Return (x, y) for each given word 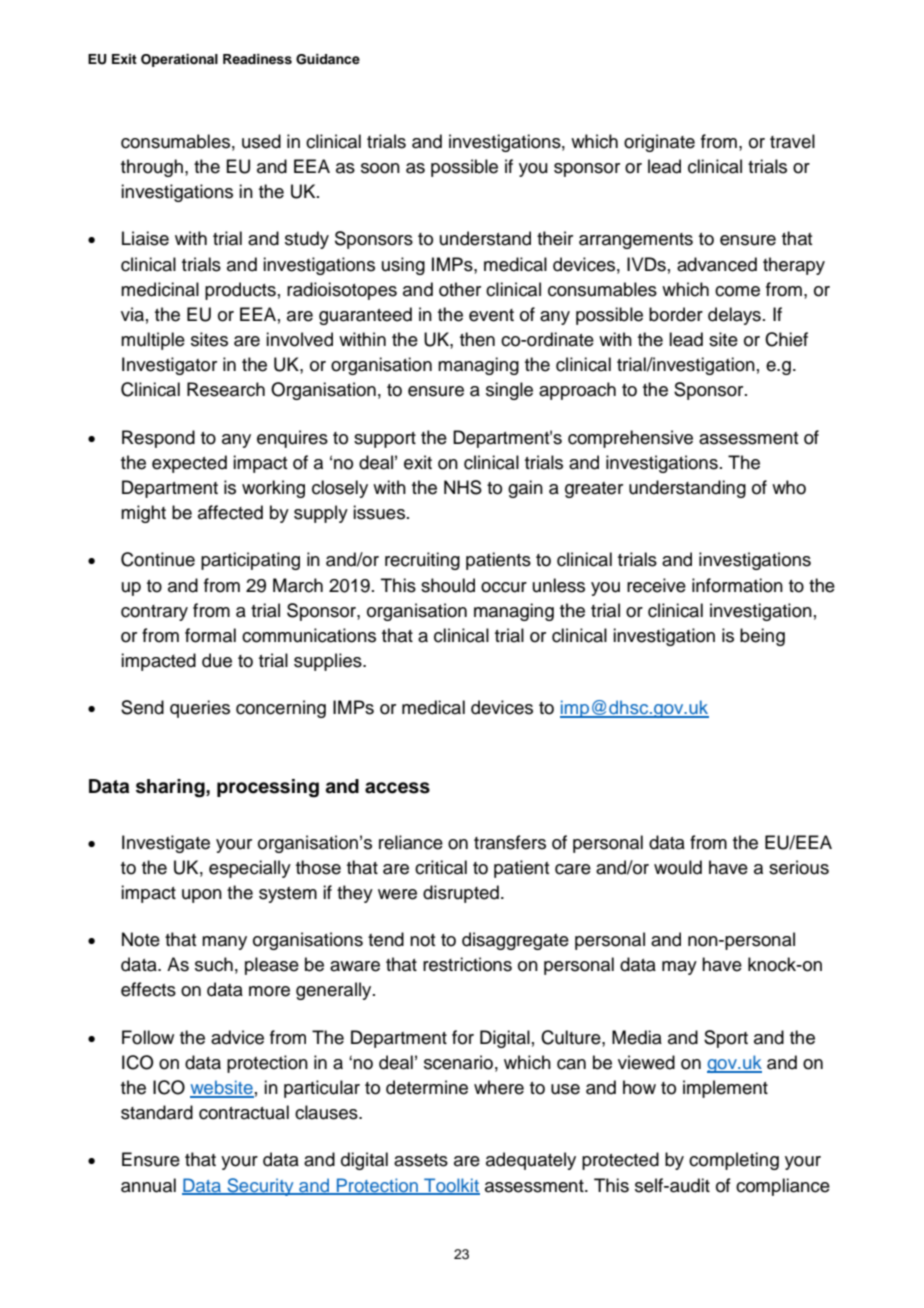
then (477, 339)
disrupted (461, 894)
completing (734, 1161)
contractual (244, 1112)
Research (226, 389)
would (678, 867)
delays (734, 316)
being (762, 637)
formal (210, 635)
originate (659, 143)
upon (202, 896)
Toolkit (451, 1186)
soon (380, 168)
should (448, 585)
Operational (179, 60)
